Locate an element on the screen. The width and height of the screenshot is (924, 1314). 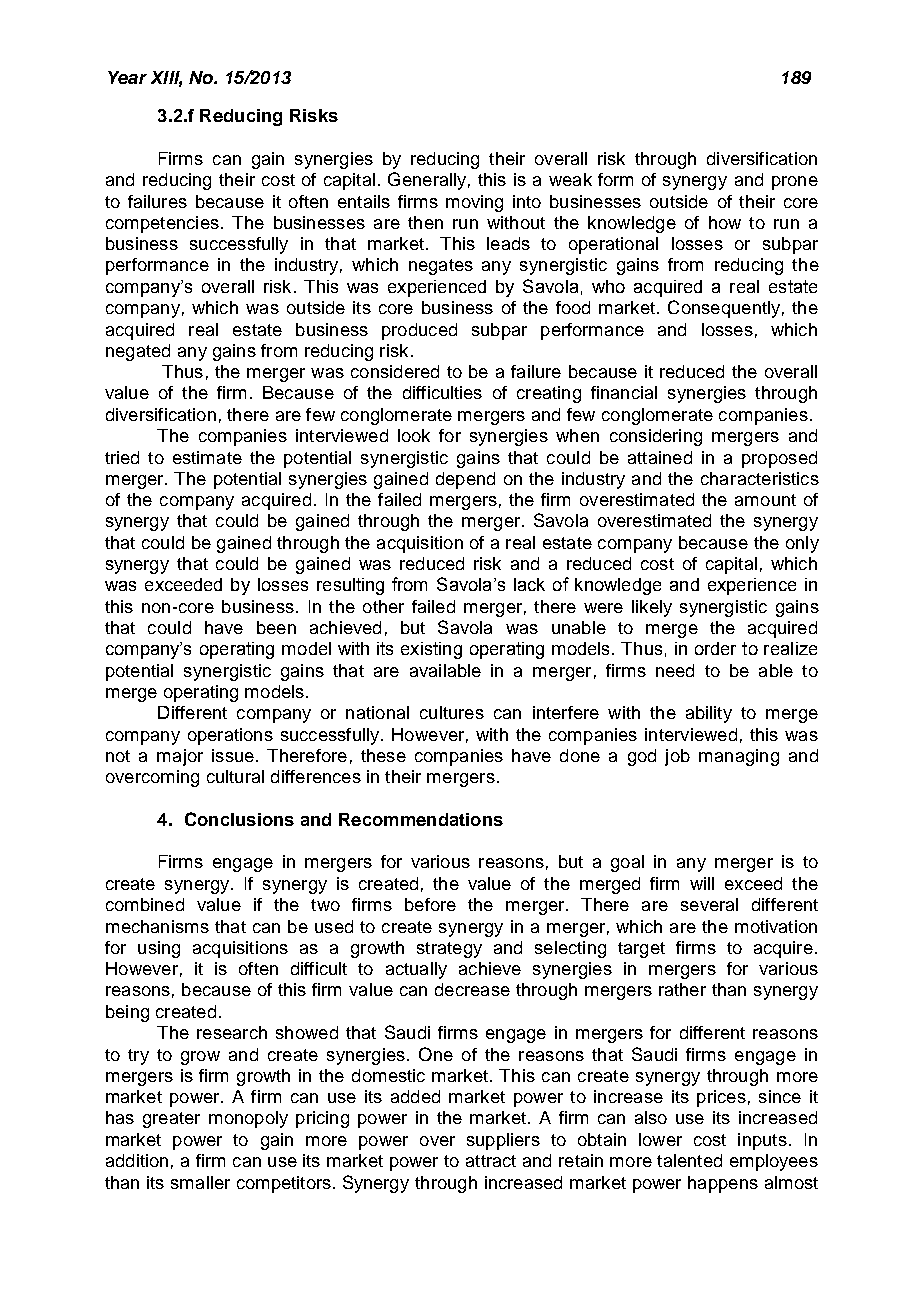
moving is located at coordinates (474, 203).
